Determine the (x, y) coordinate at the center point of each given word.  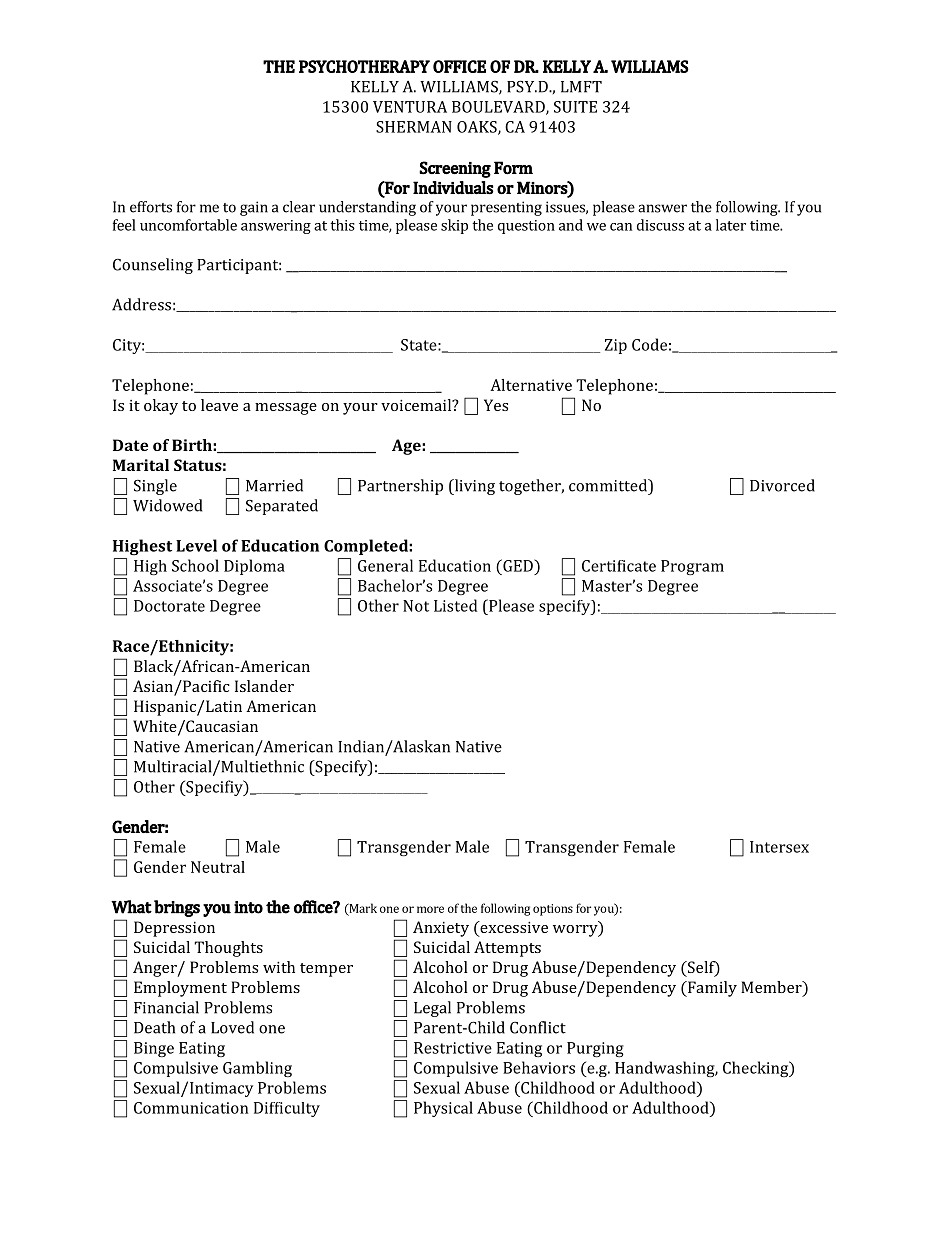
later (731, 225)
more (430, 909)
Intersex (779, 847)
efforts (151, 207)
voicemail (417, 405)
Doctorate (169, 606)
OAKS (478, 128)
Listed (455, 605)
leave (219, 405)
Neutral (218, 867)
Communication (191, 1108)
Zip (616, 346)
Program (692, 567)
